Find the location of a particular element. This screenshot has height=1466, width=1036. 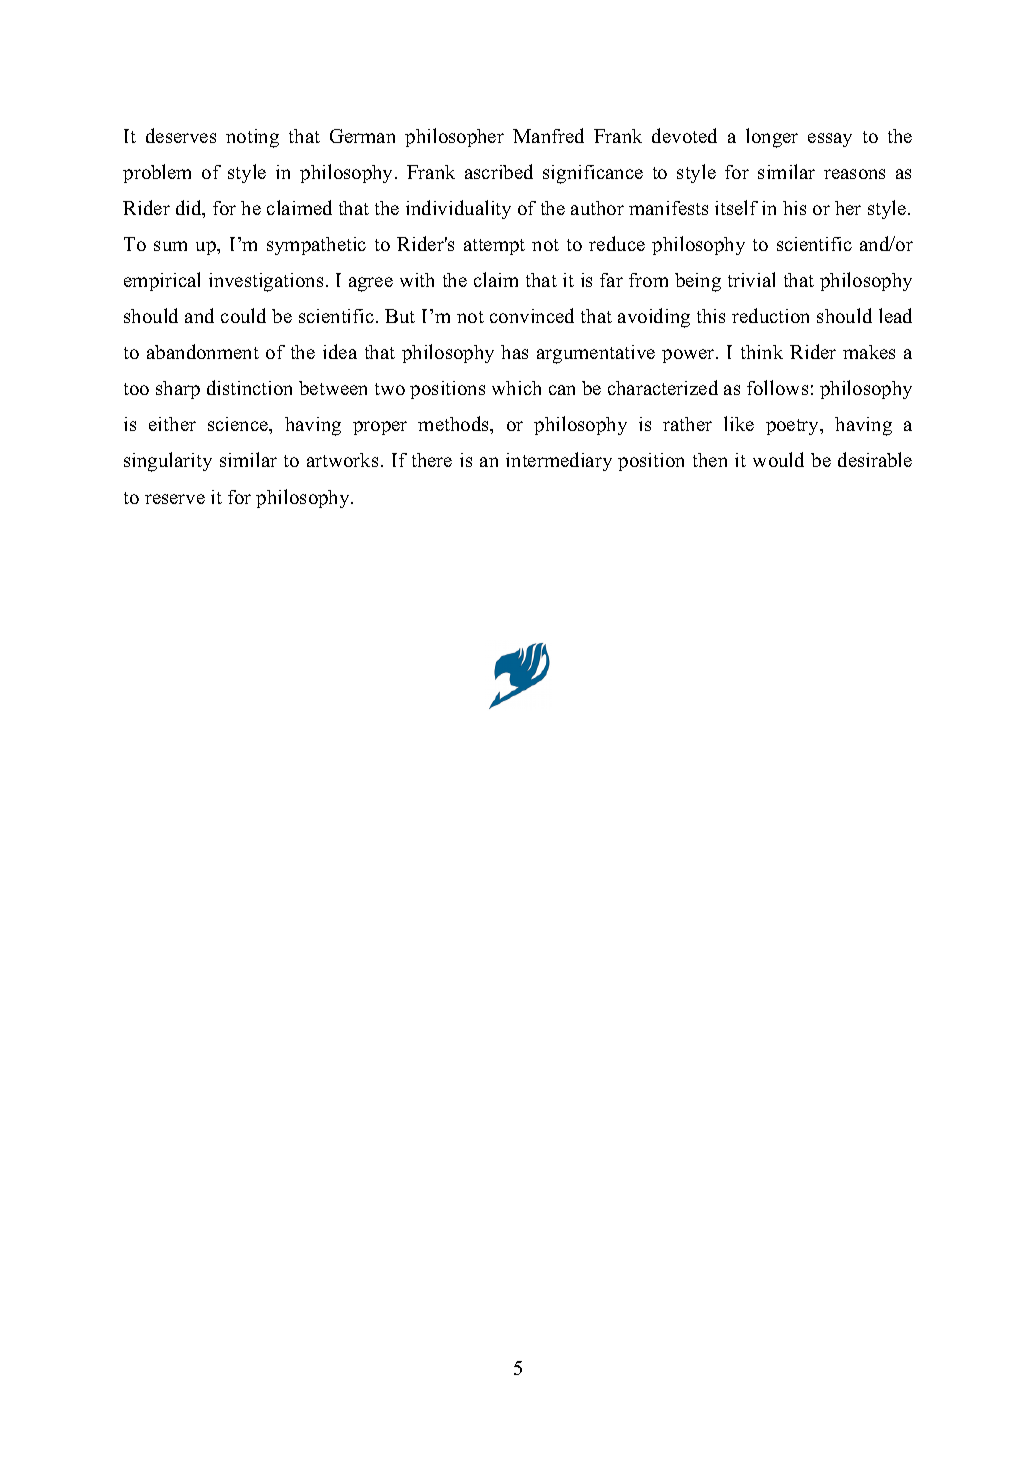

essay is located at coordinates (830, 140).
